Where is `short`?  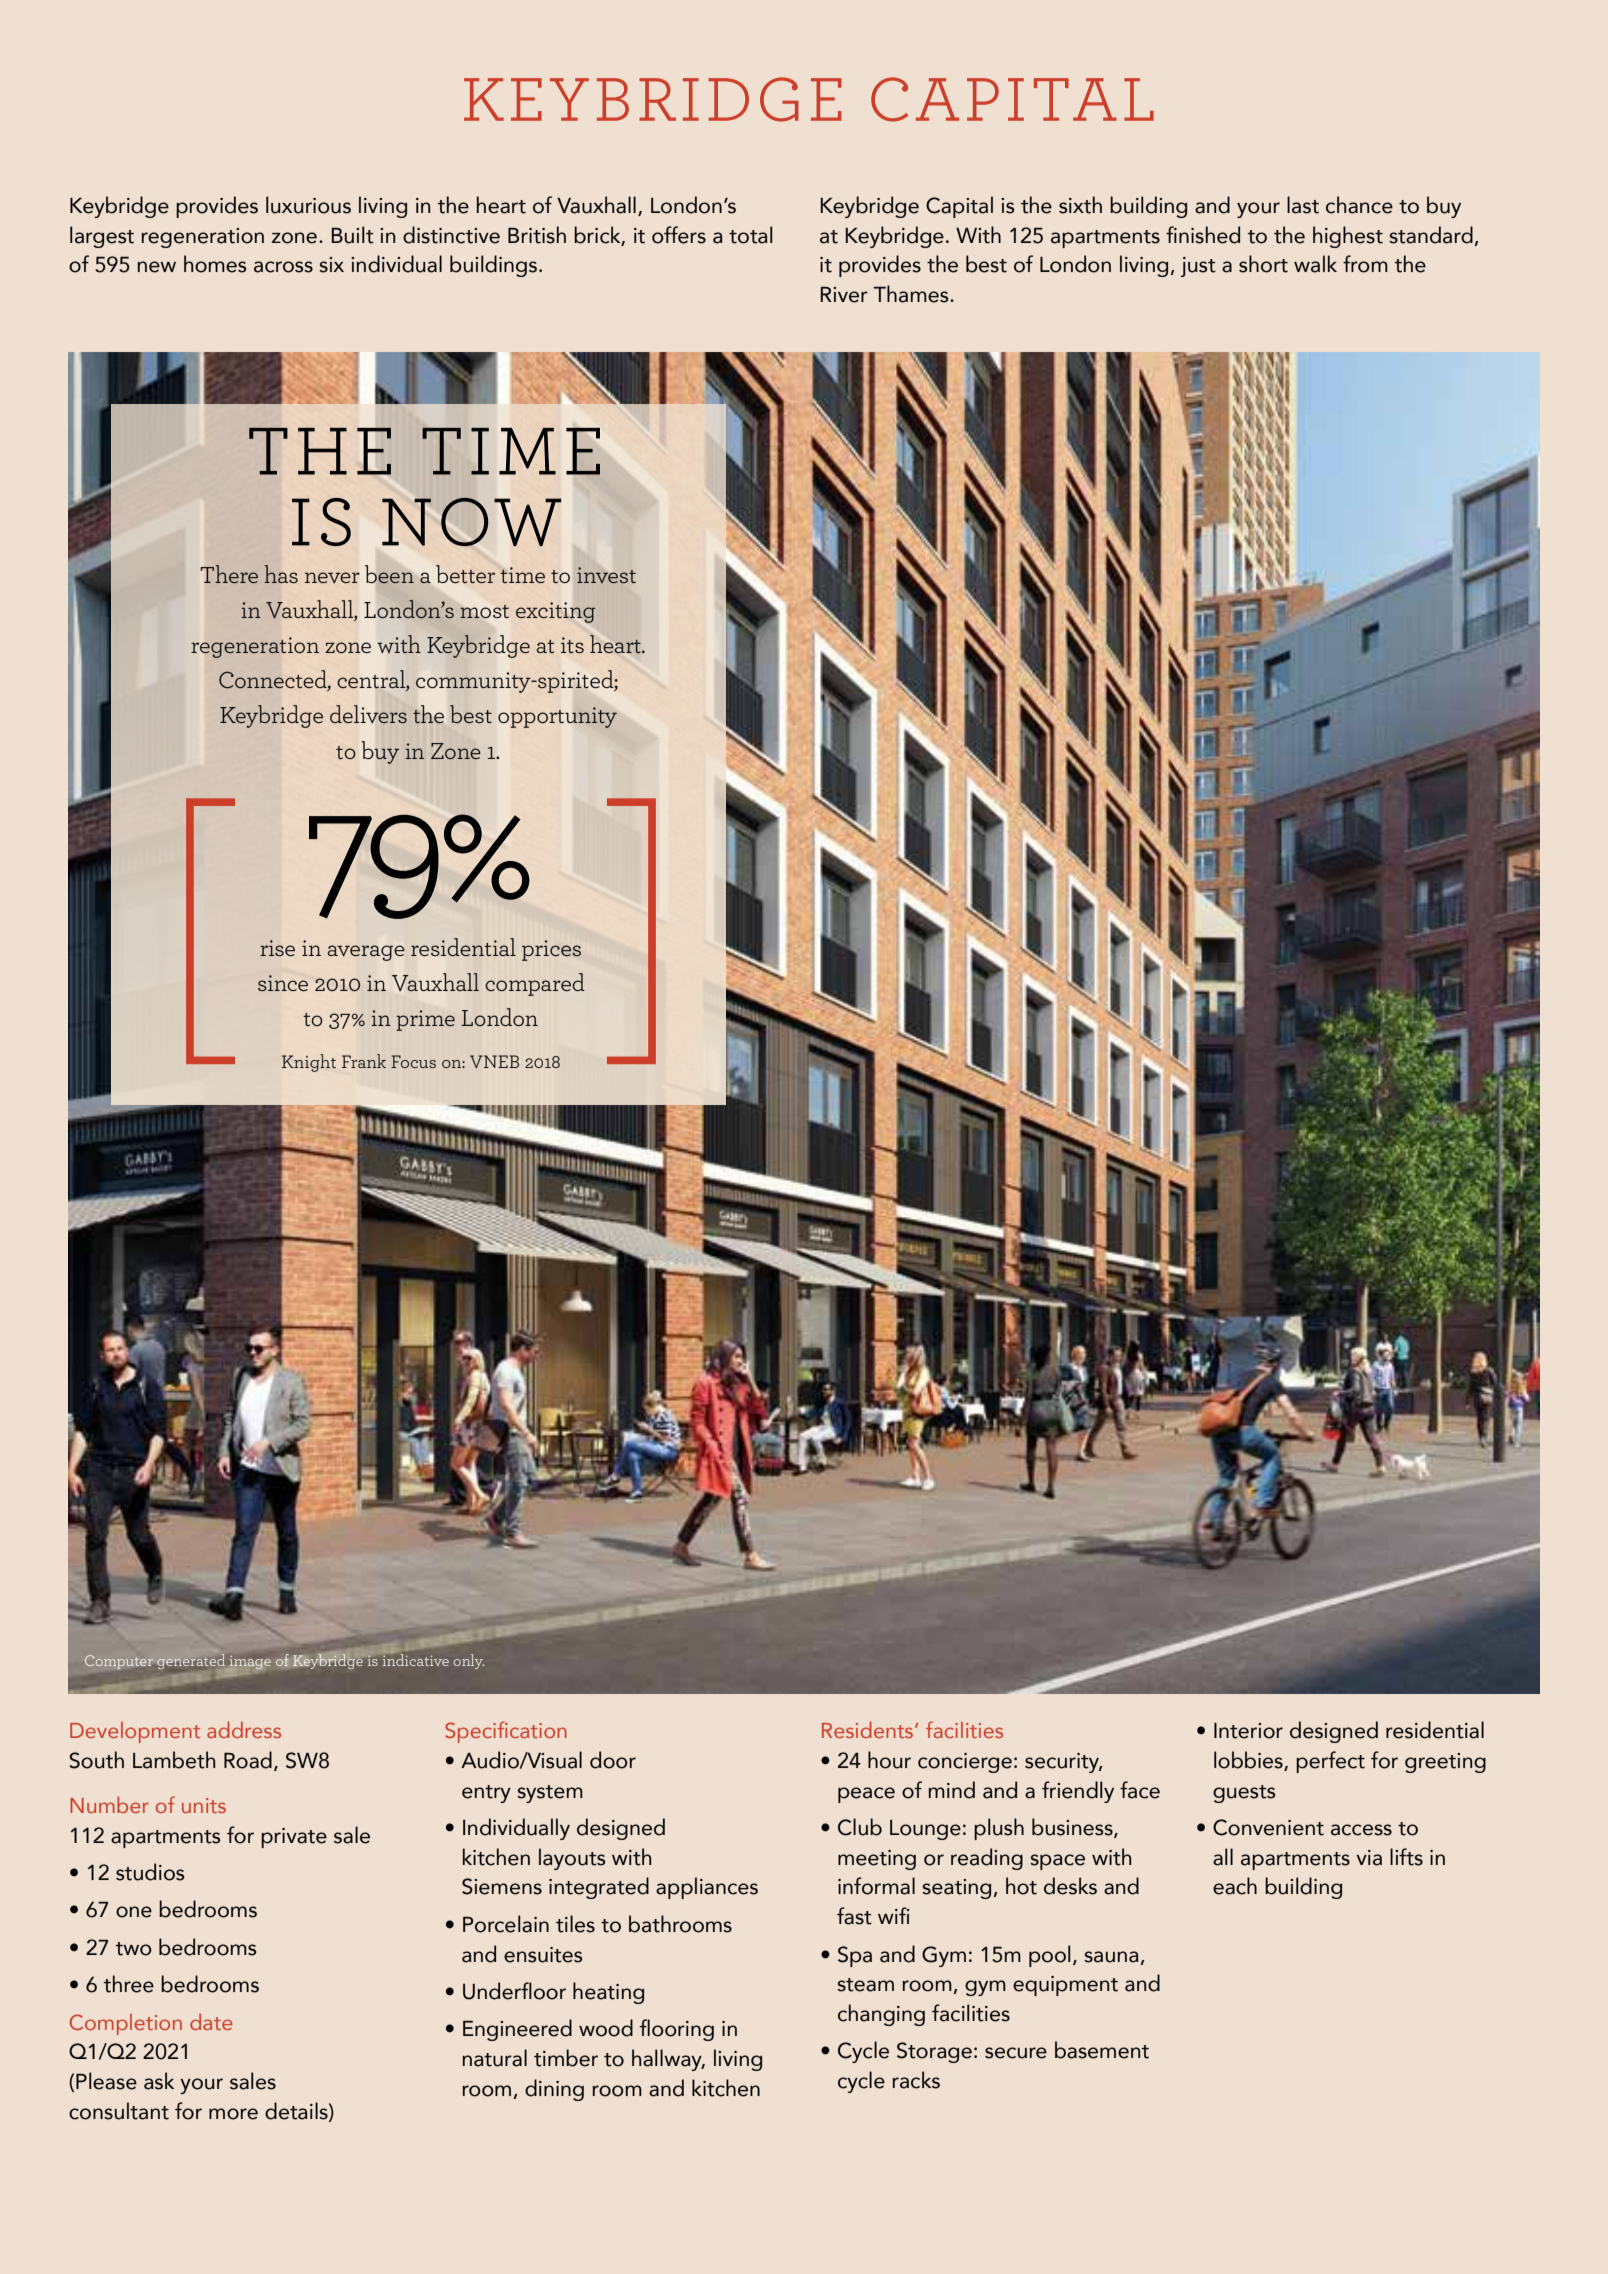
short is located at coordinates (1263, 264).
